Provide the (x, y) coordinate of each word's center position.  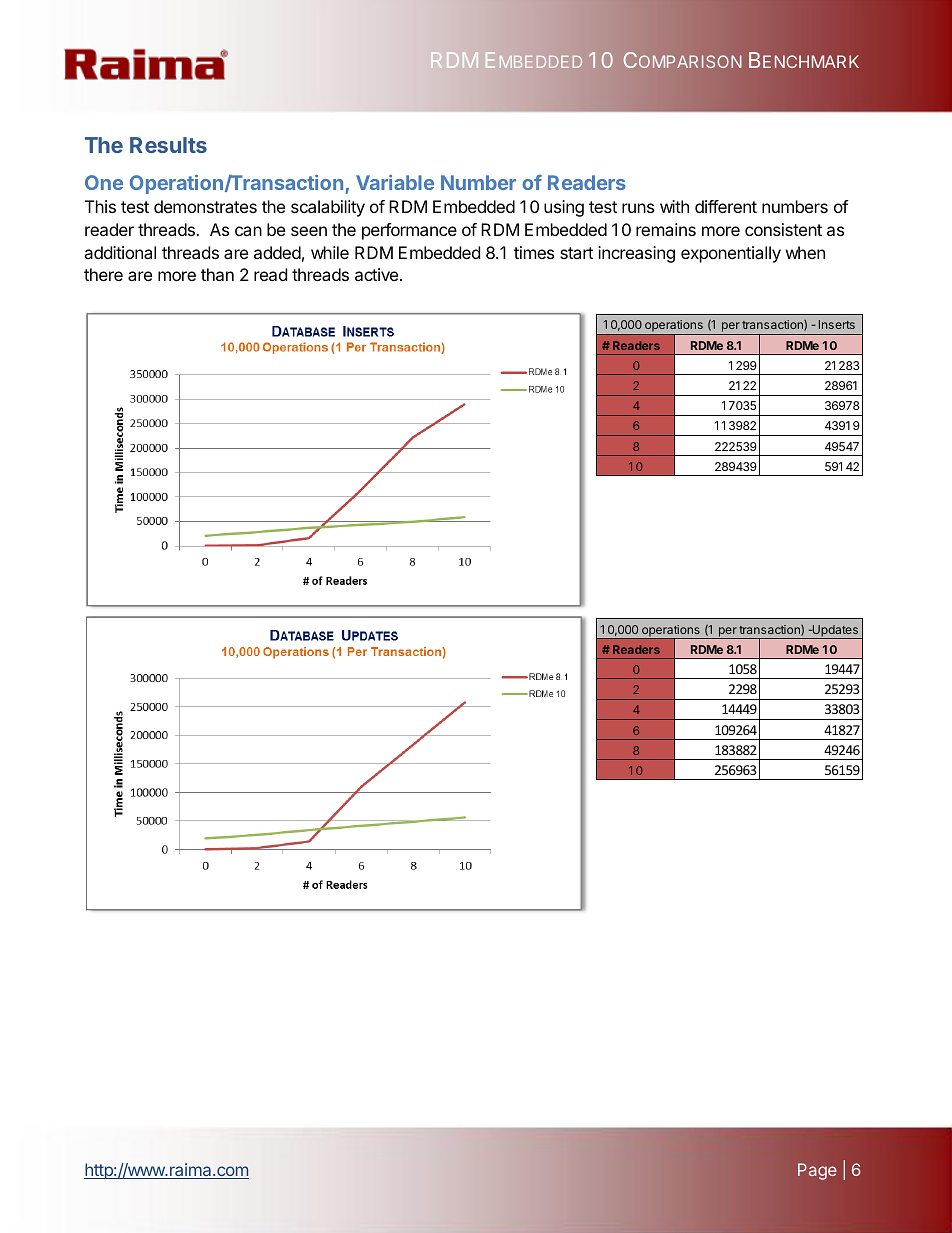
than (217, 274)
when (805, 252)
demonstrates (205, 206)
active (378, 274)
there (103, 274)
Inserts (837, 324)
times (534, 252)
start (576, 253)
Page (817, 1171)
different (726, 206)
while (330, 252)
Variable (395, 182)
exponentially (731, 254)
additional (120, 252)
